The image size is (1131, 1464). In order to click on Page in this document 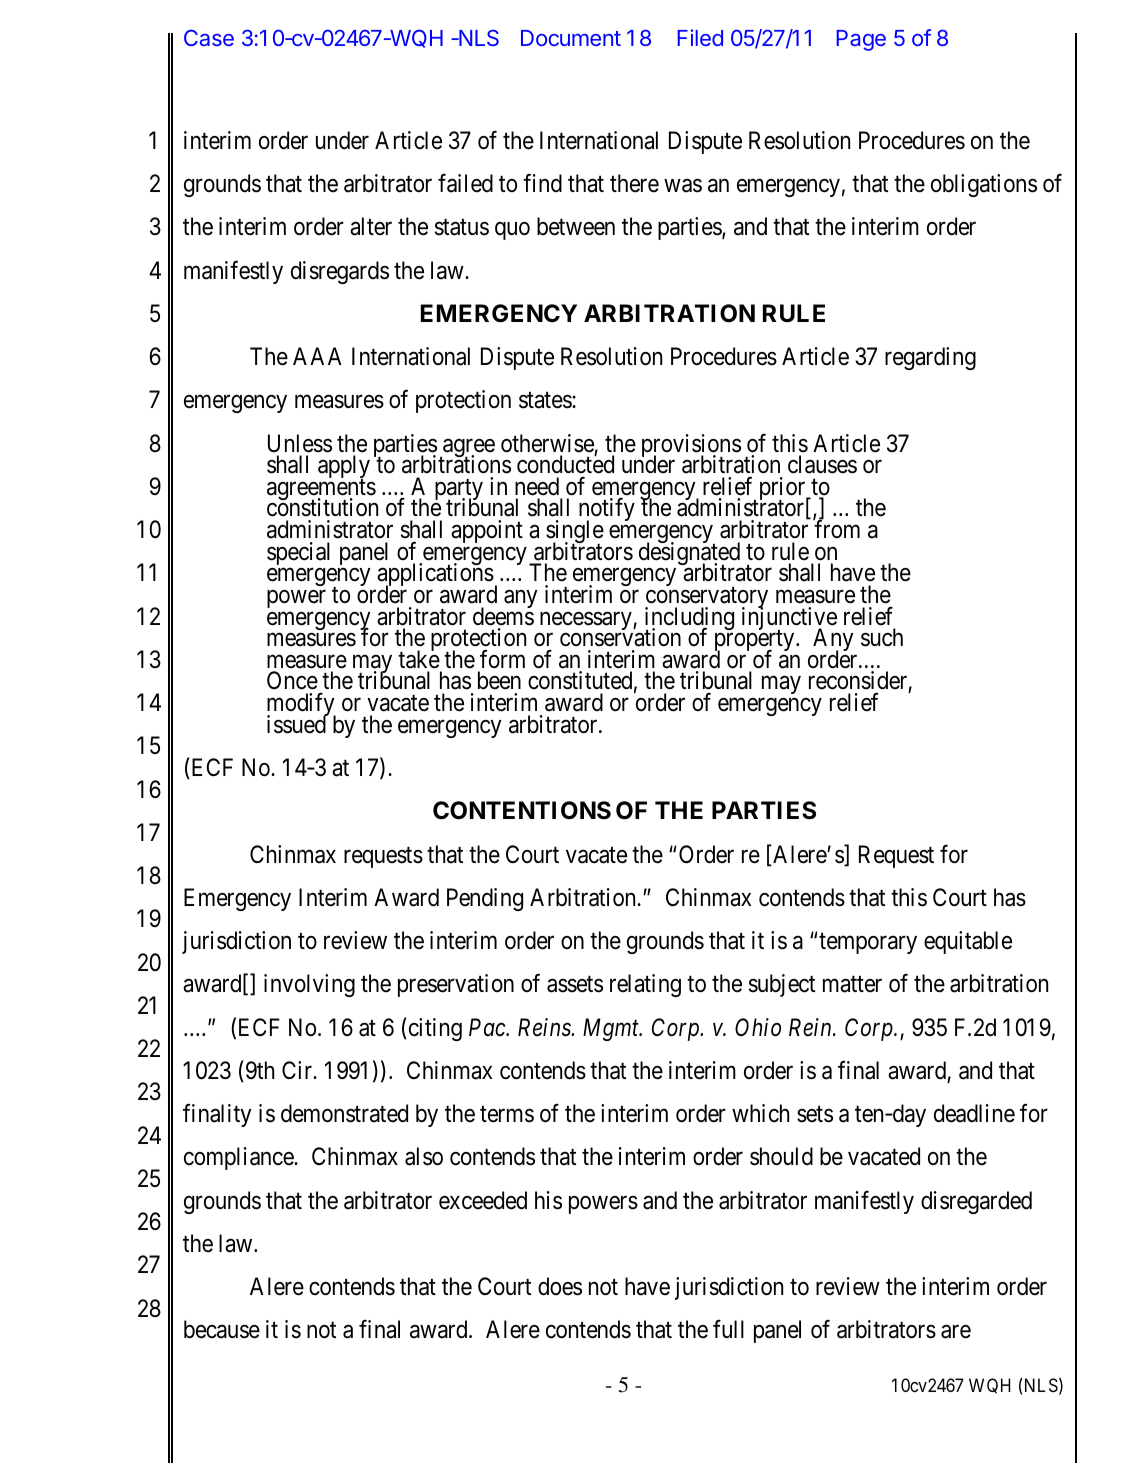, I will do `click(861, 40)`.
